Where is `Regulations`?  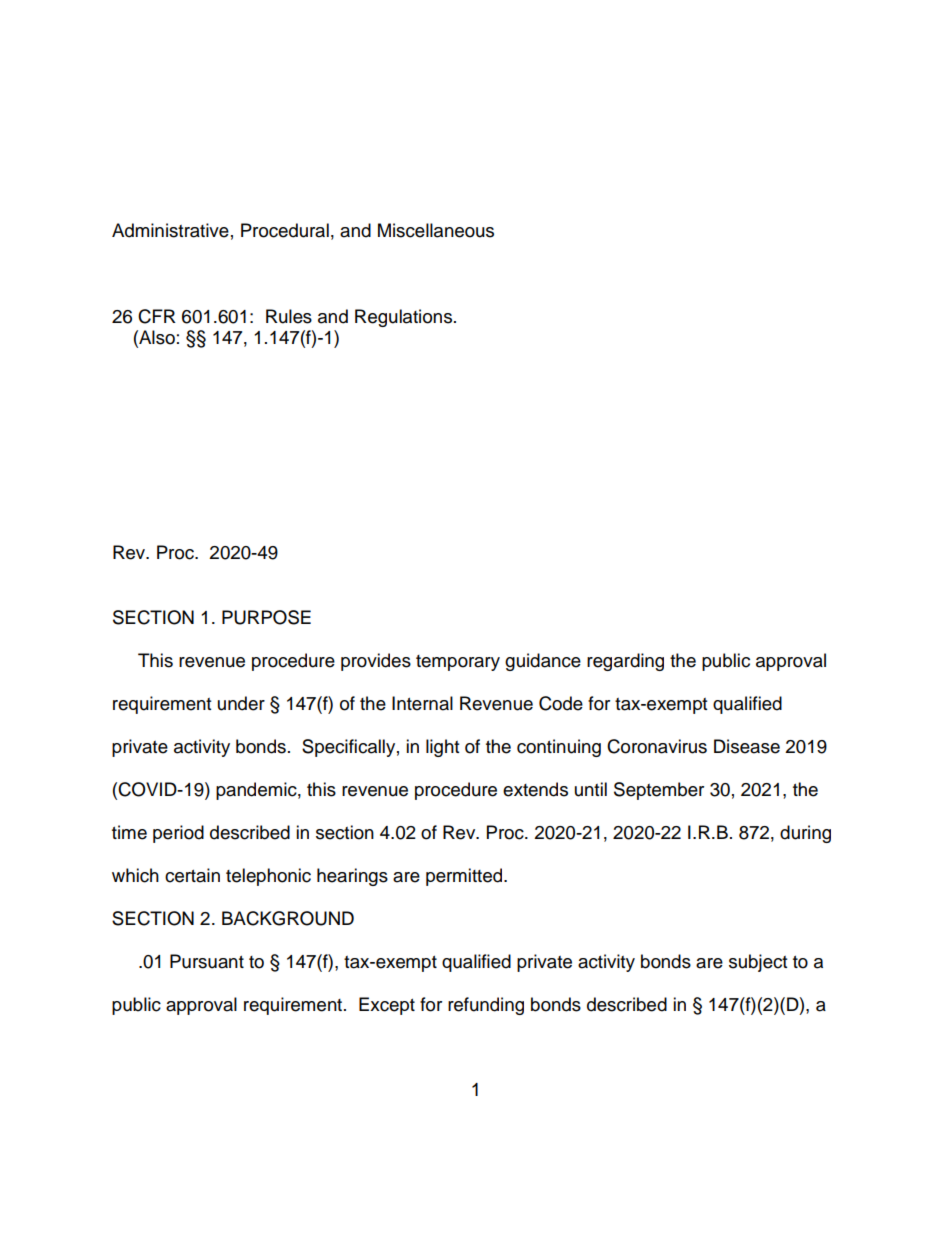
Regulations is located at coordinates (403, 318).
